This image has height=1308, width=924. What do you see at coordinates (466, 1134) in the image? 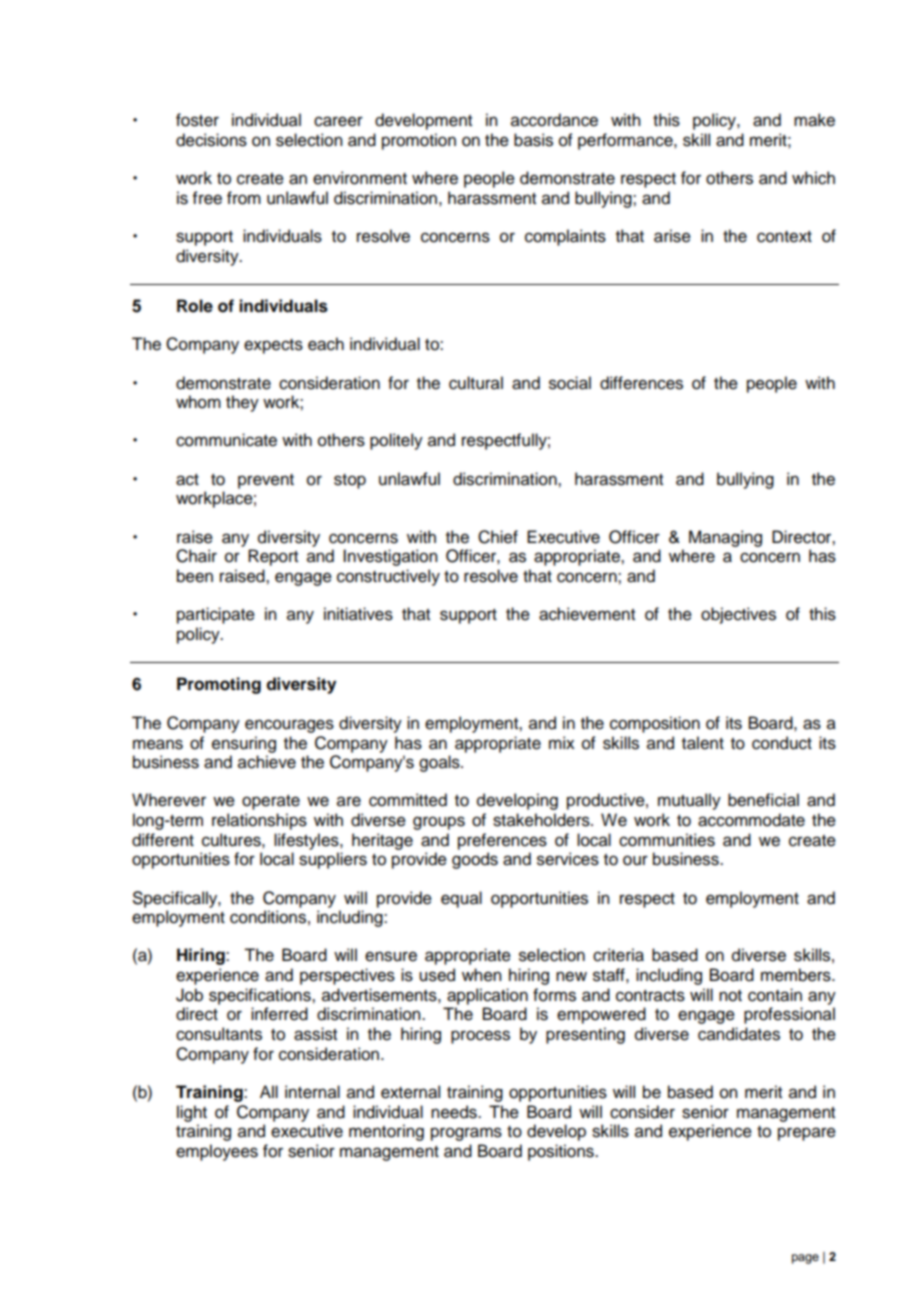
I see `programs` at bounding box center [466, 1134].
